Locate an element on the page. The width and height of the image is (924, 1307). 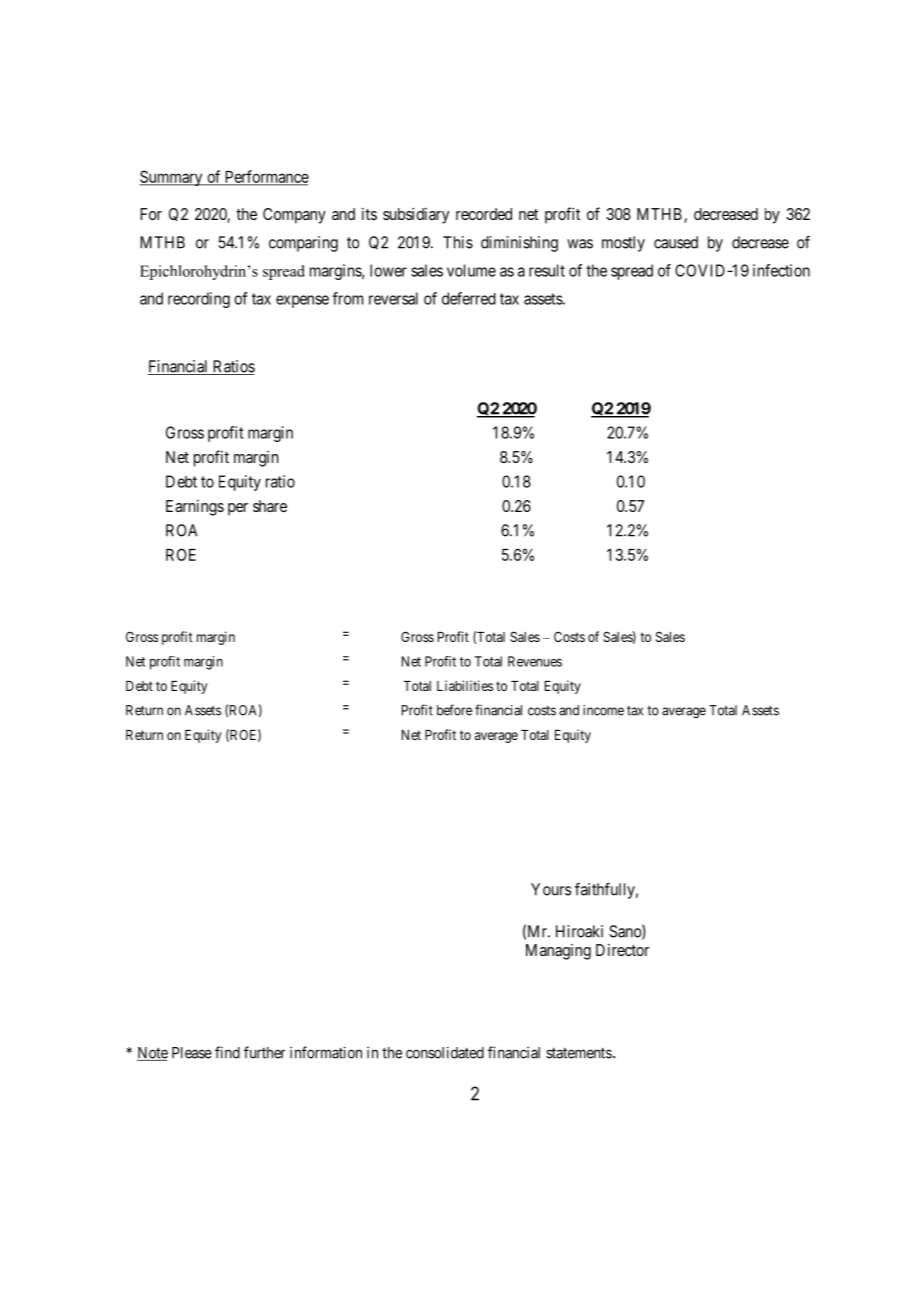
caused is located at coordinates (676, 242).
